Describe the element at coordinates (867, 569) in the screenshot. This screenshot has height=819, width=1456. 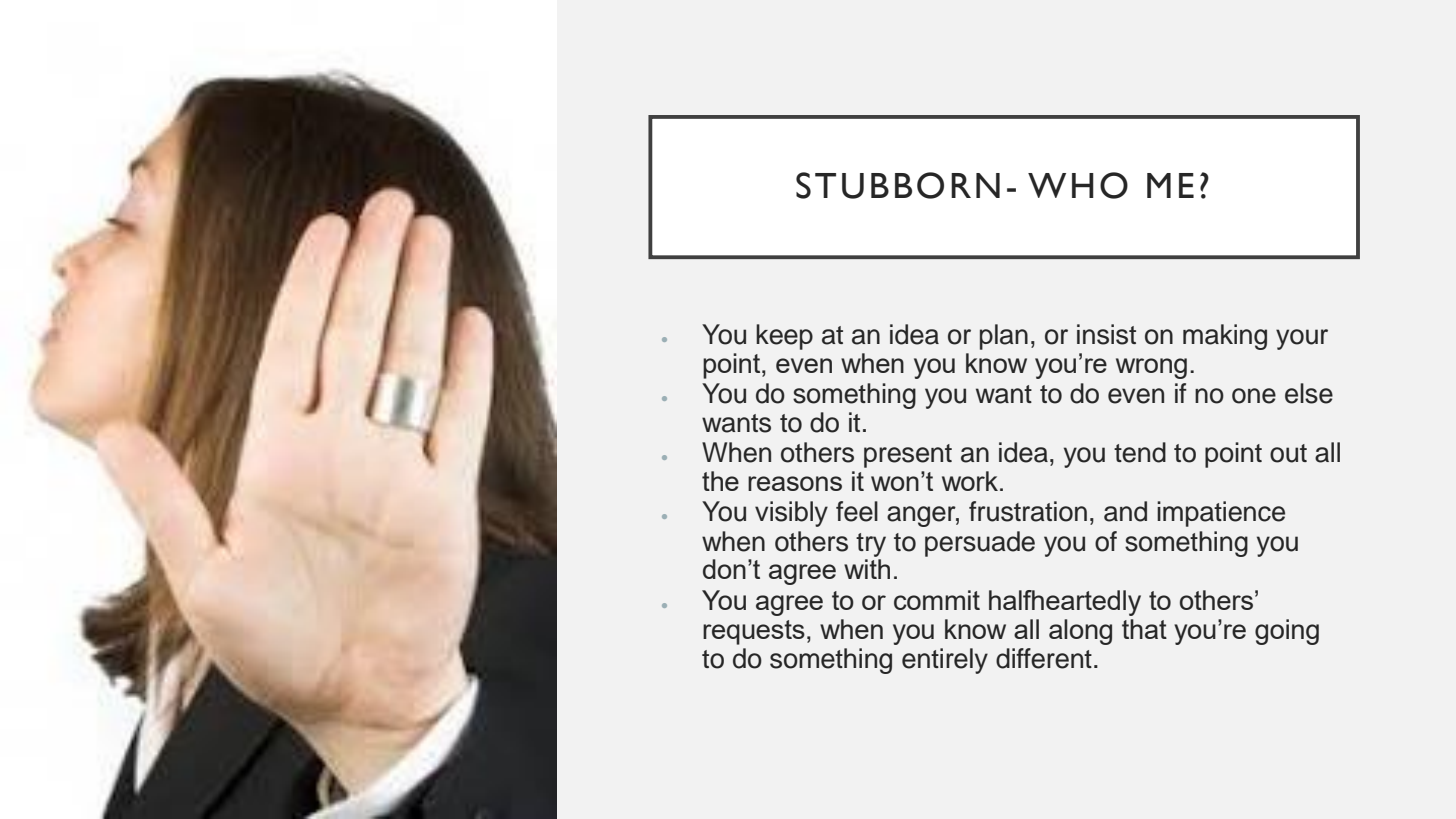
I see `with` at that location.
